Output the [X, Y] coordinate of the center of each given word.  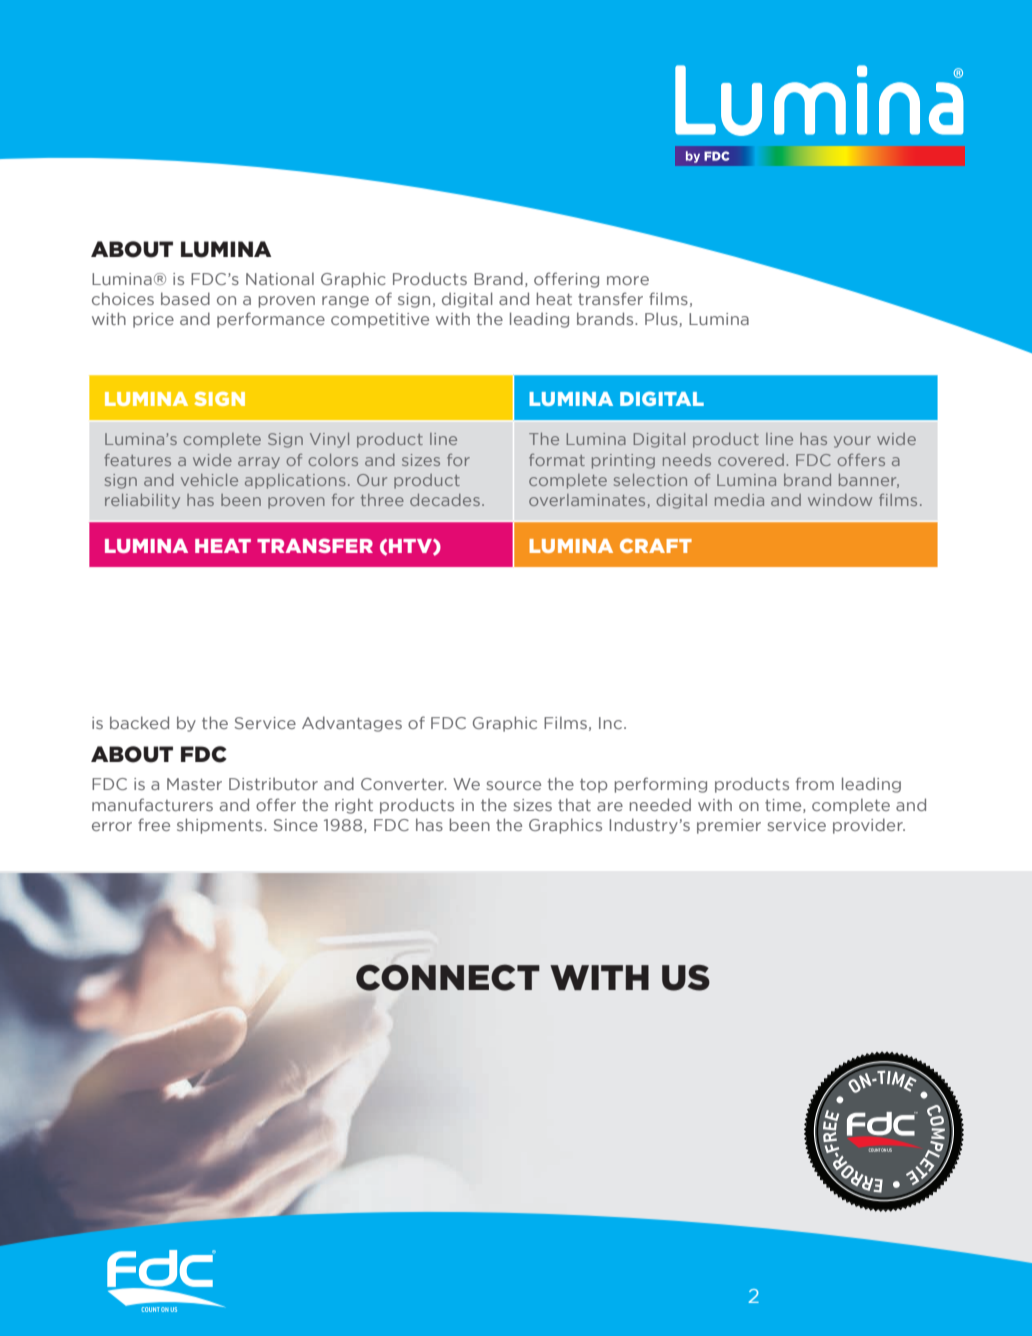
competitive [380, 320]
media [739, 500]
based [185, 298]
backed [139, 722]
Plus [662, 319]
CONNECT [448, 977]
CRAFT [656, 545]
